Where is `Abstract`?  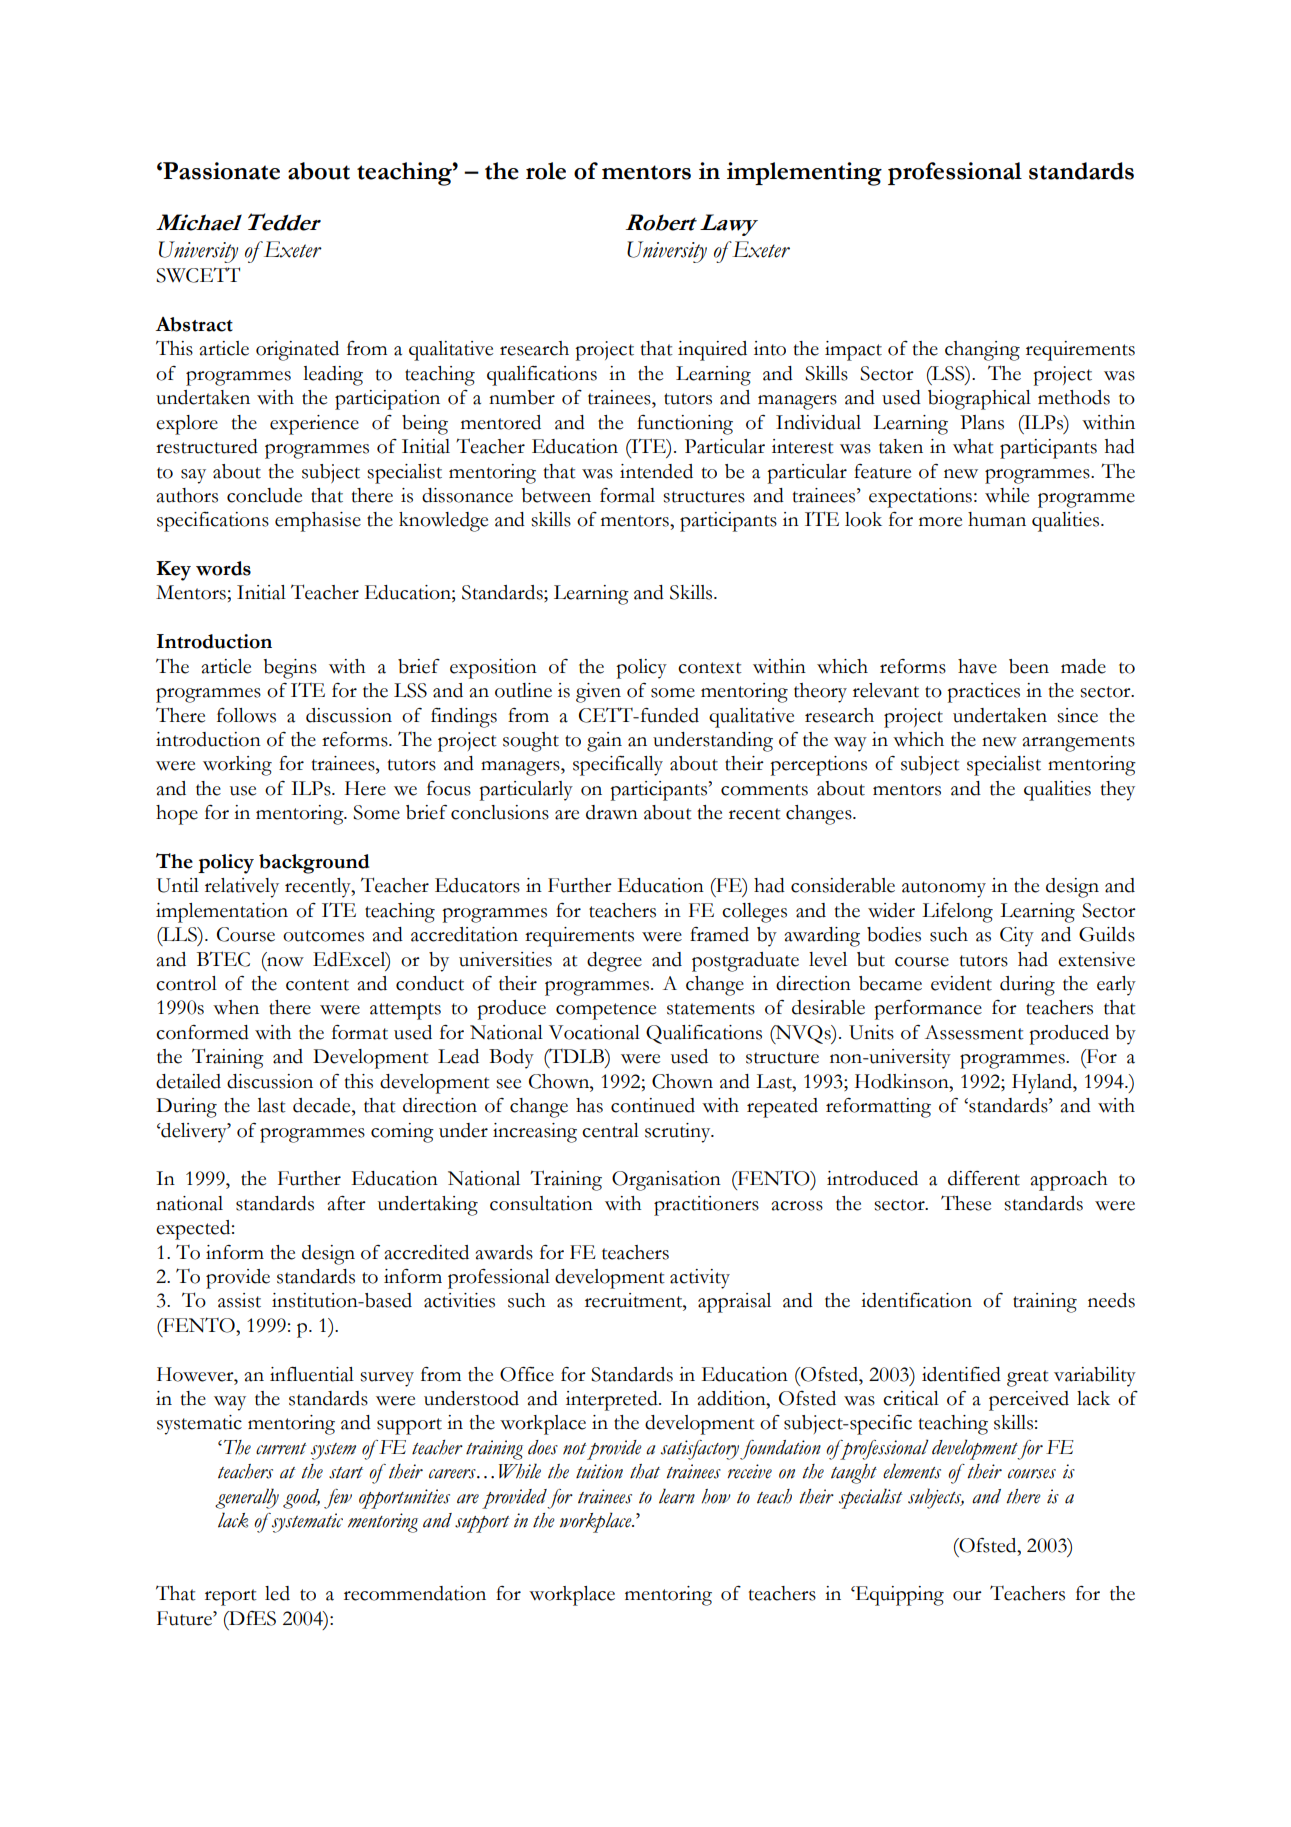
Abstract is located at coordinates (194, 324).
